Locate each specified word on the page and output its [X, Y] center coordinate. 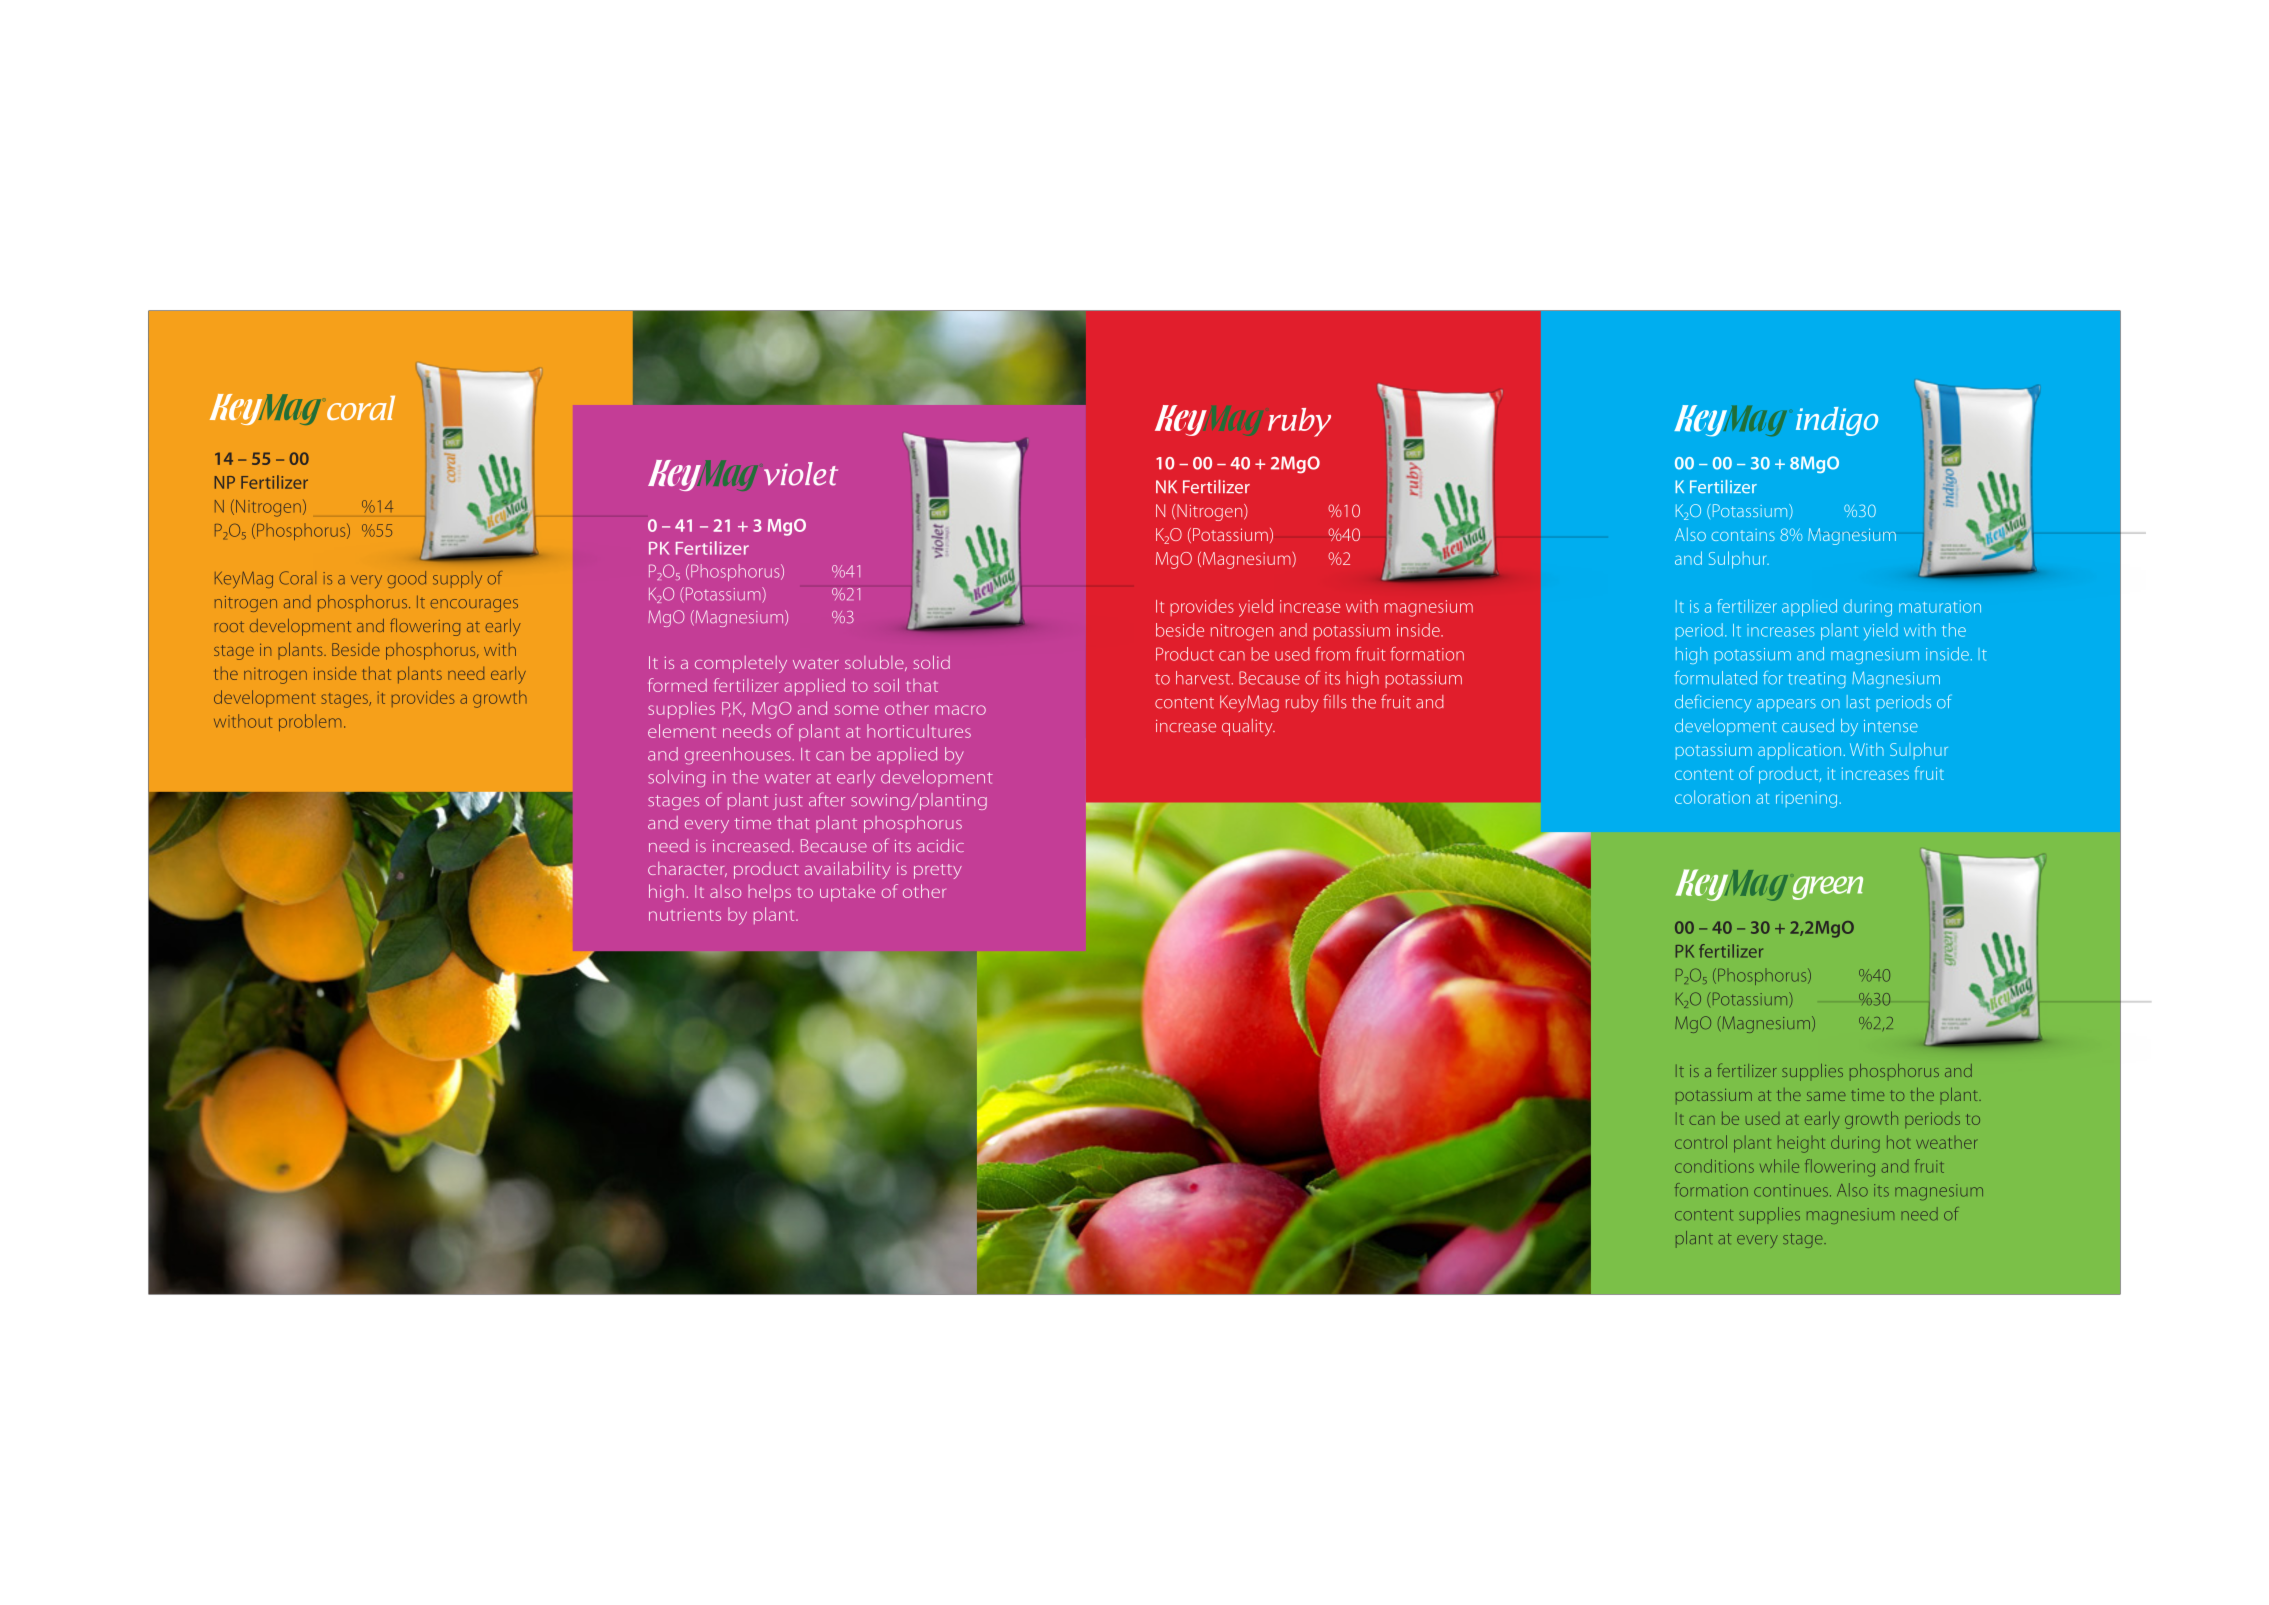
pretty [938, 871]
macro [960, 710]
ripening [1808, 799]
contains [1743, 535]
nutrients [685, 914]
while [1779, 1166]
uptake [847, 893]
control [1701, 1142]
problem [310, 722]
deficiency [1713, 703]
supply [457, 579]
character [687, 869]
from [1332, 654]
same [1826, 1096]
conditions [1714, 1166]
